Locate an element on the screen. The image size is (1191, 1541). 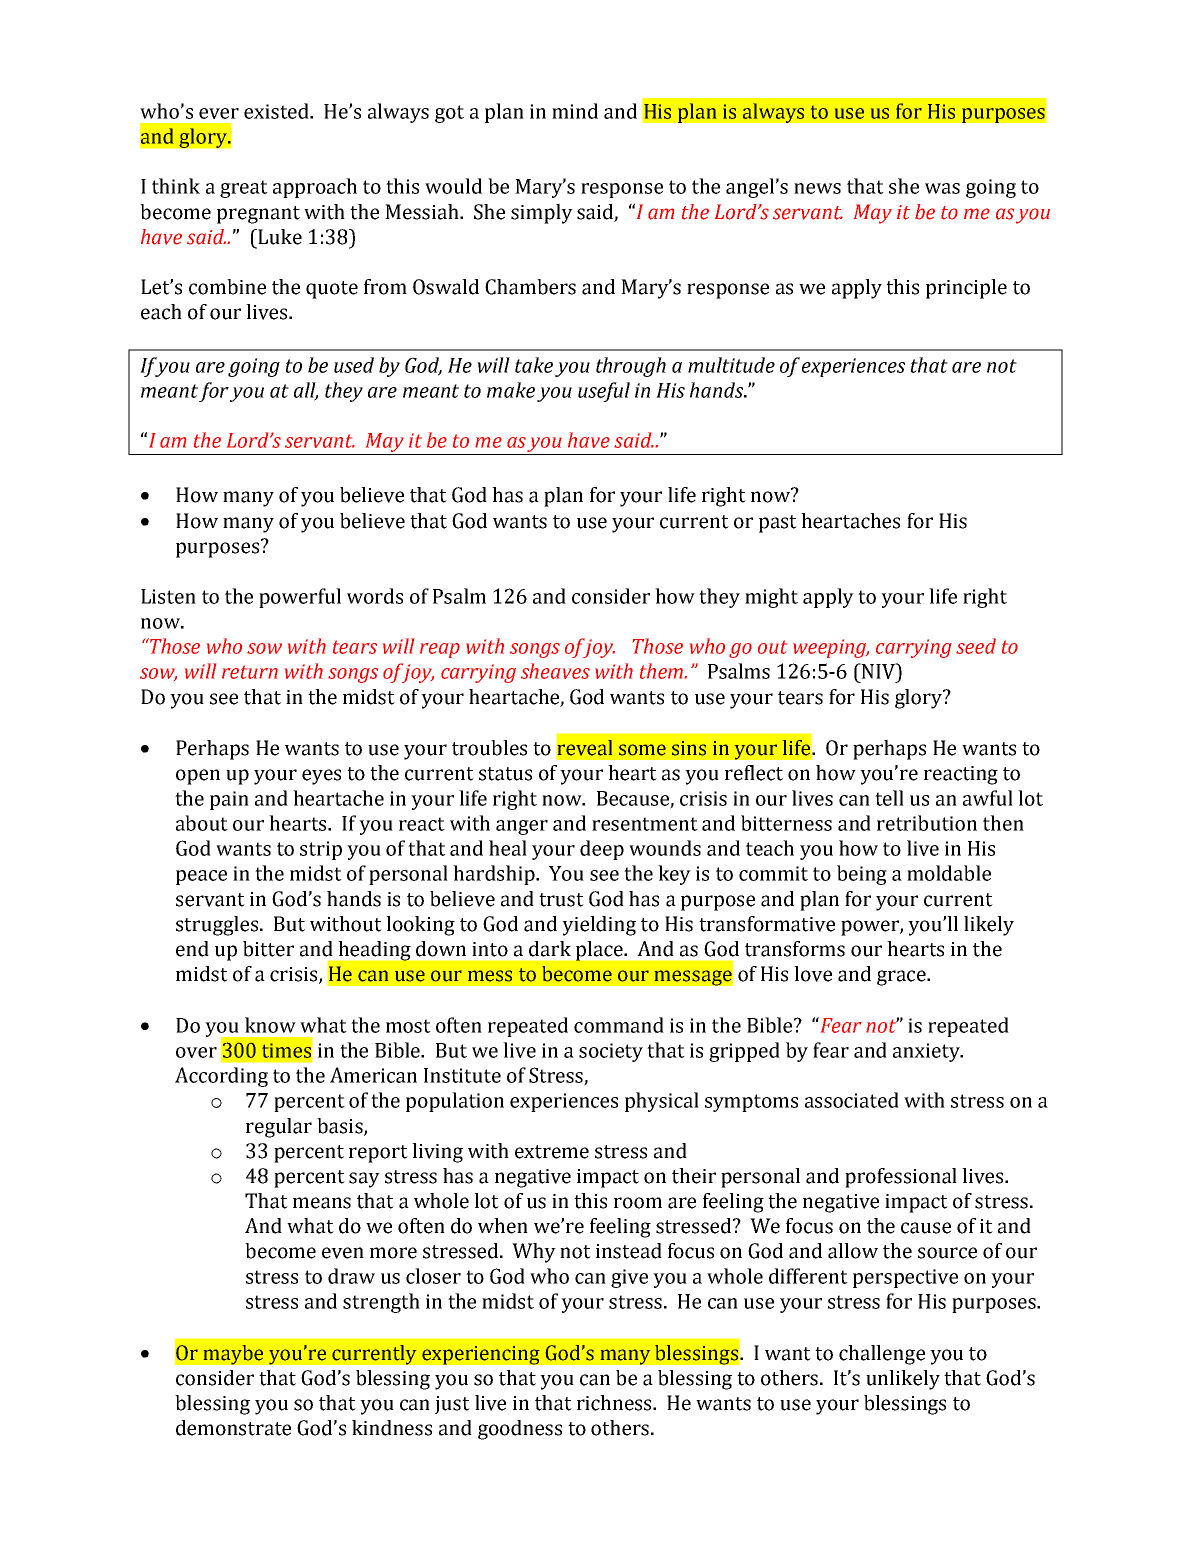
was is located at coordinates (942, 188).
